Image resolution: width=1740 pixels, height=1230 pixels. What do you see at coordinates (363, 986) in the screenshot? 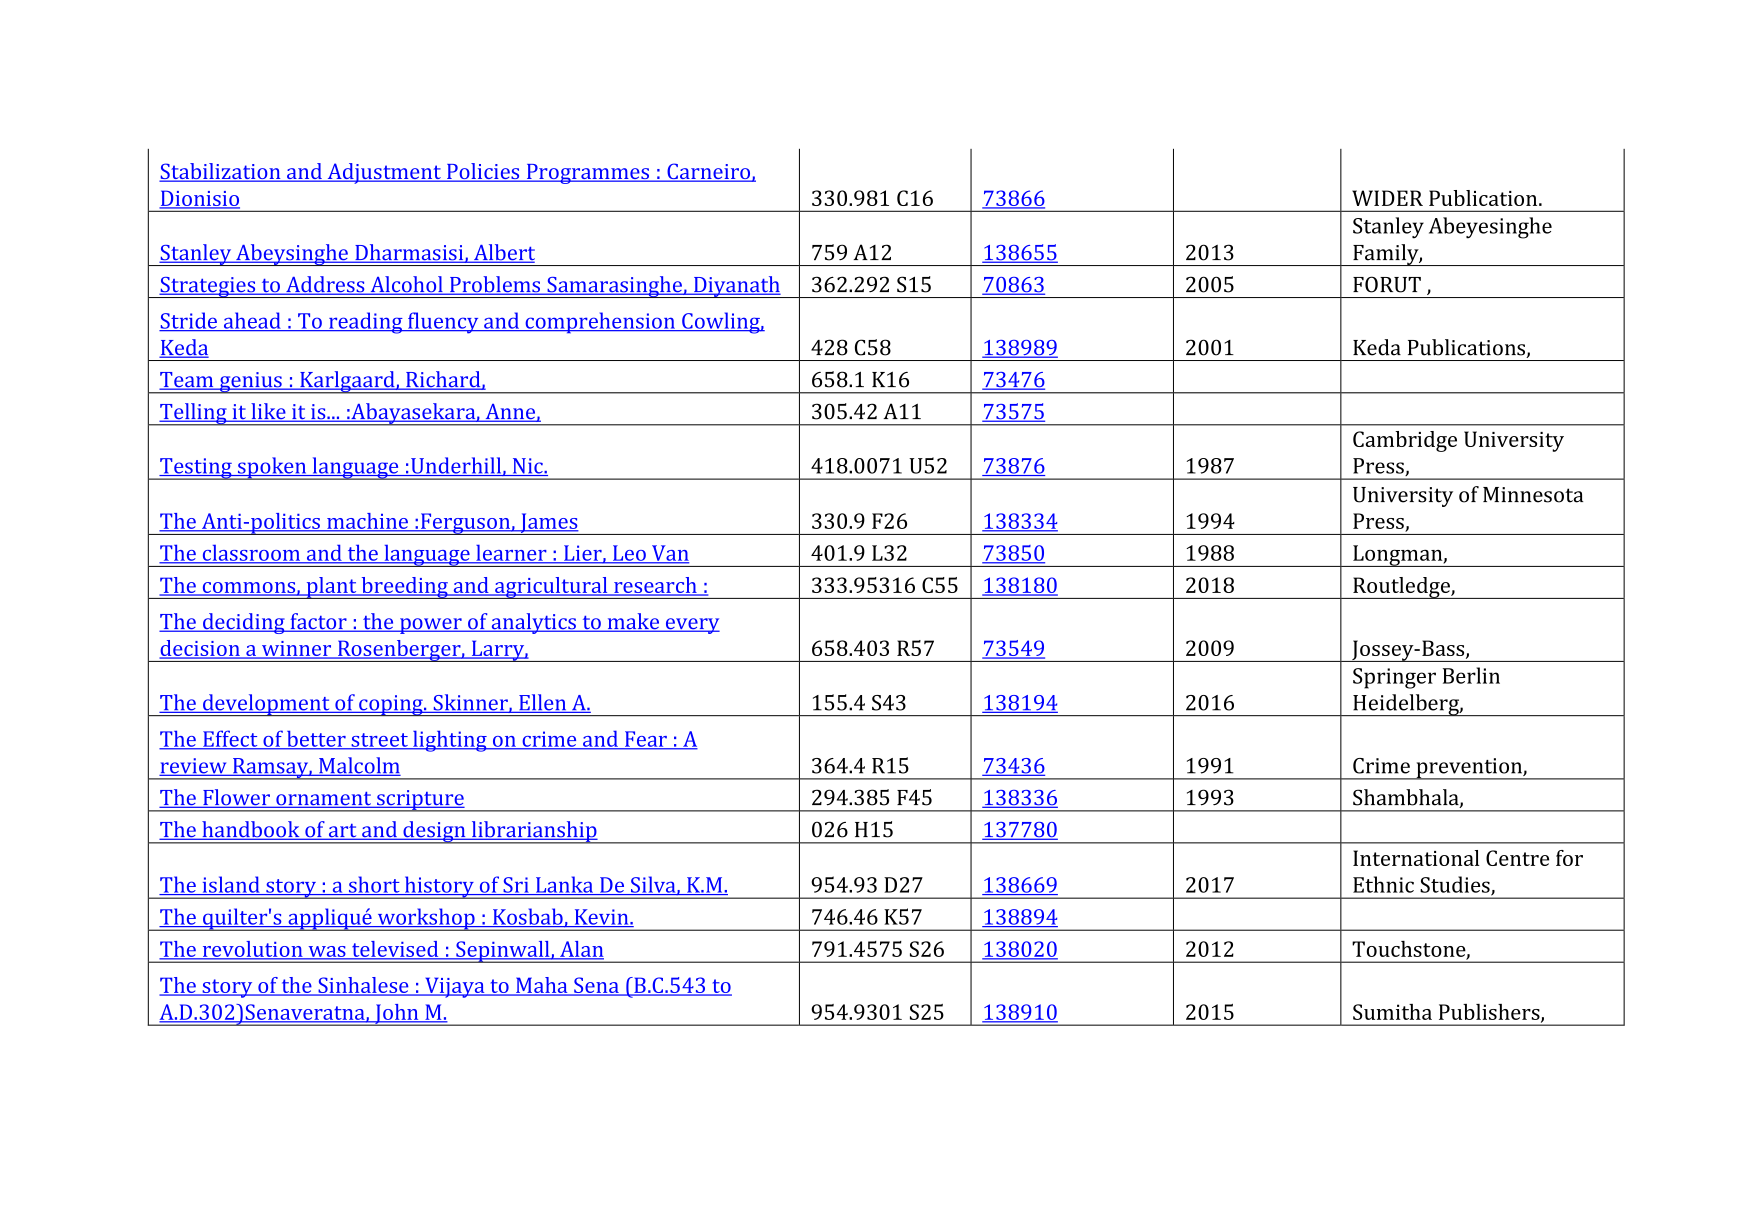
I see `Sinhalese` at bounding box center [363, 986].
